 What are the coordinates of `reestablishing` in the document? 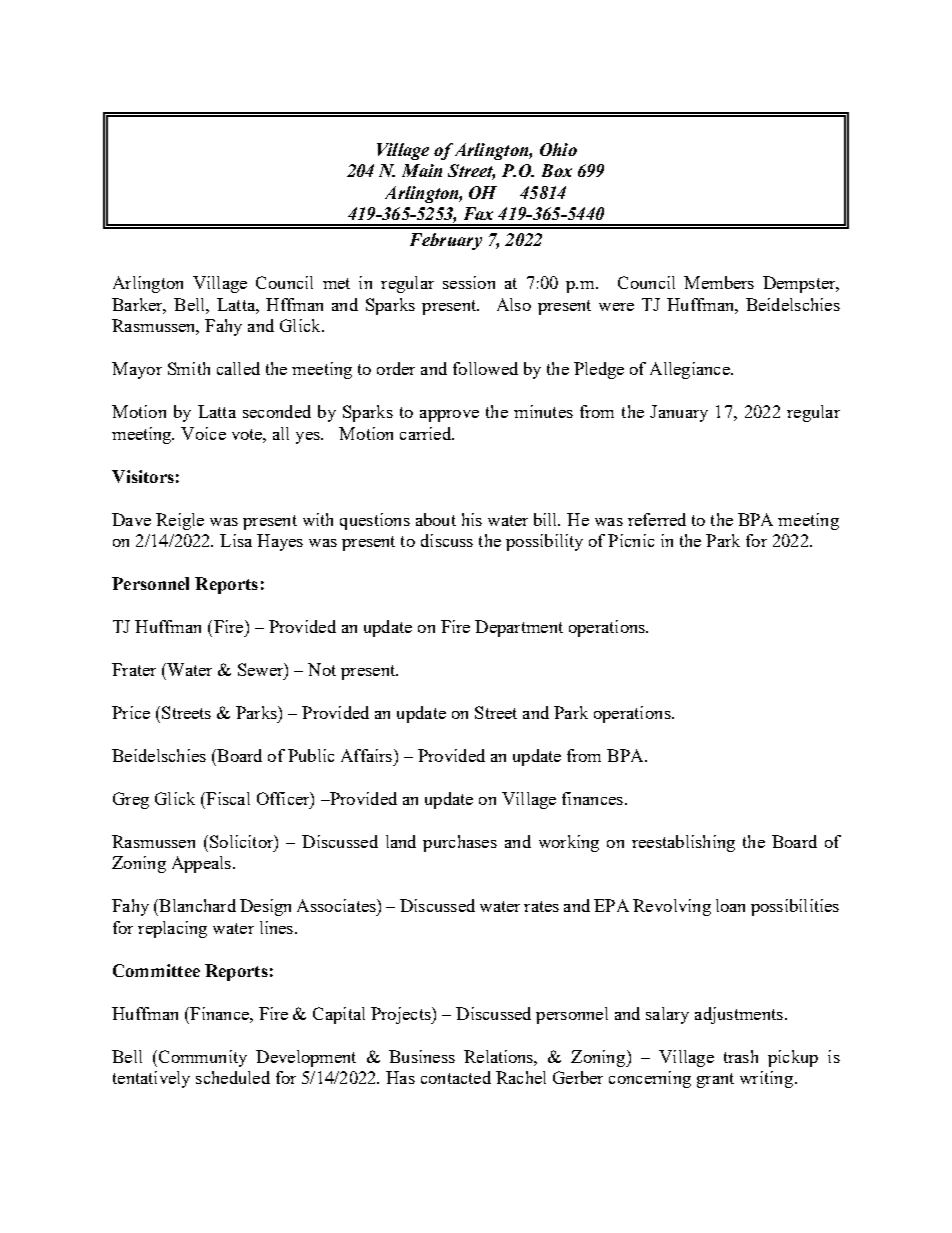 It's located at (683, 843).
